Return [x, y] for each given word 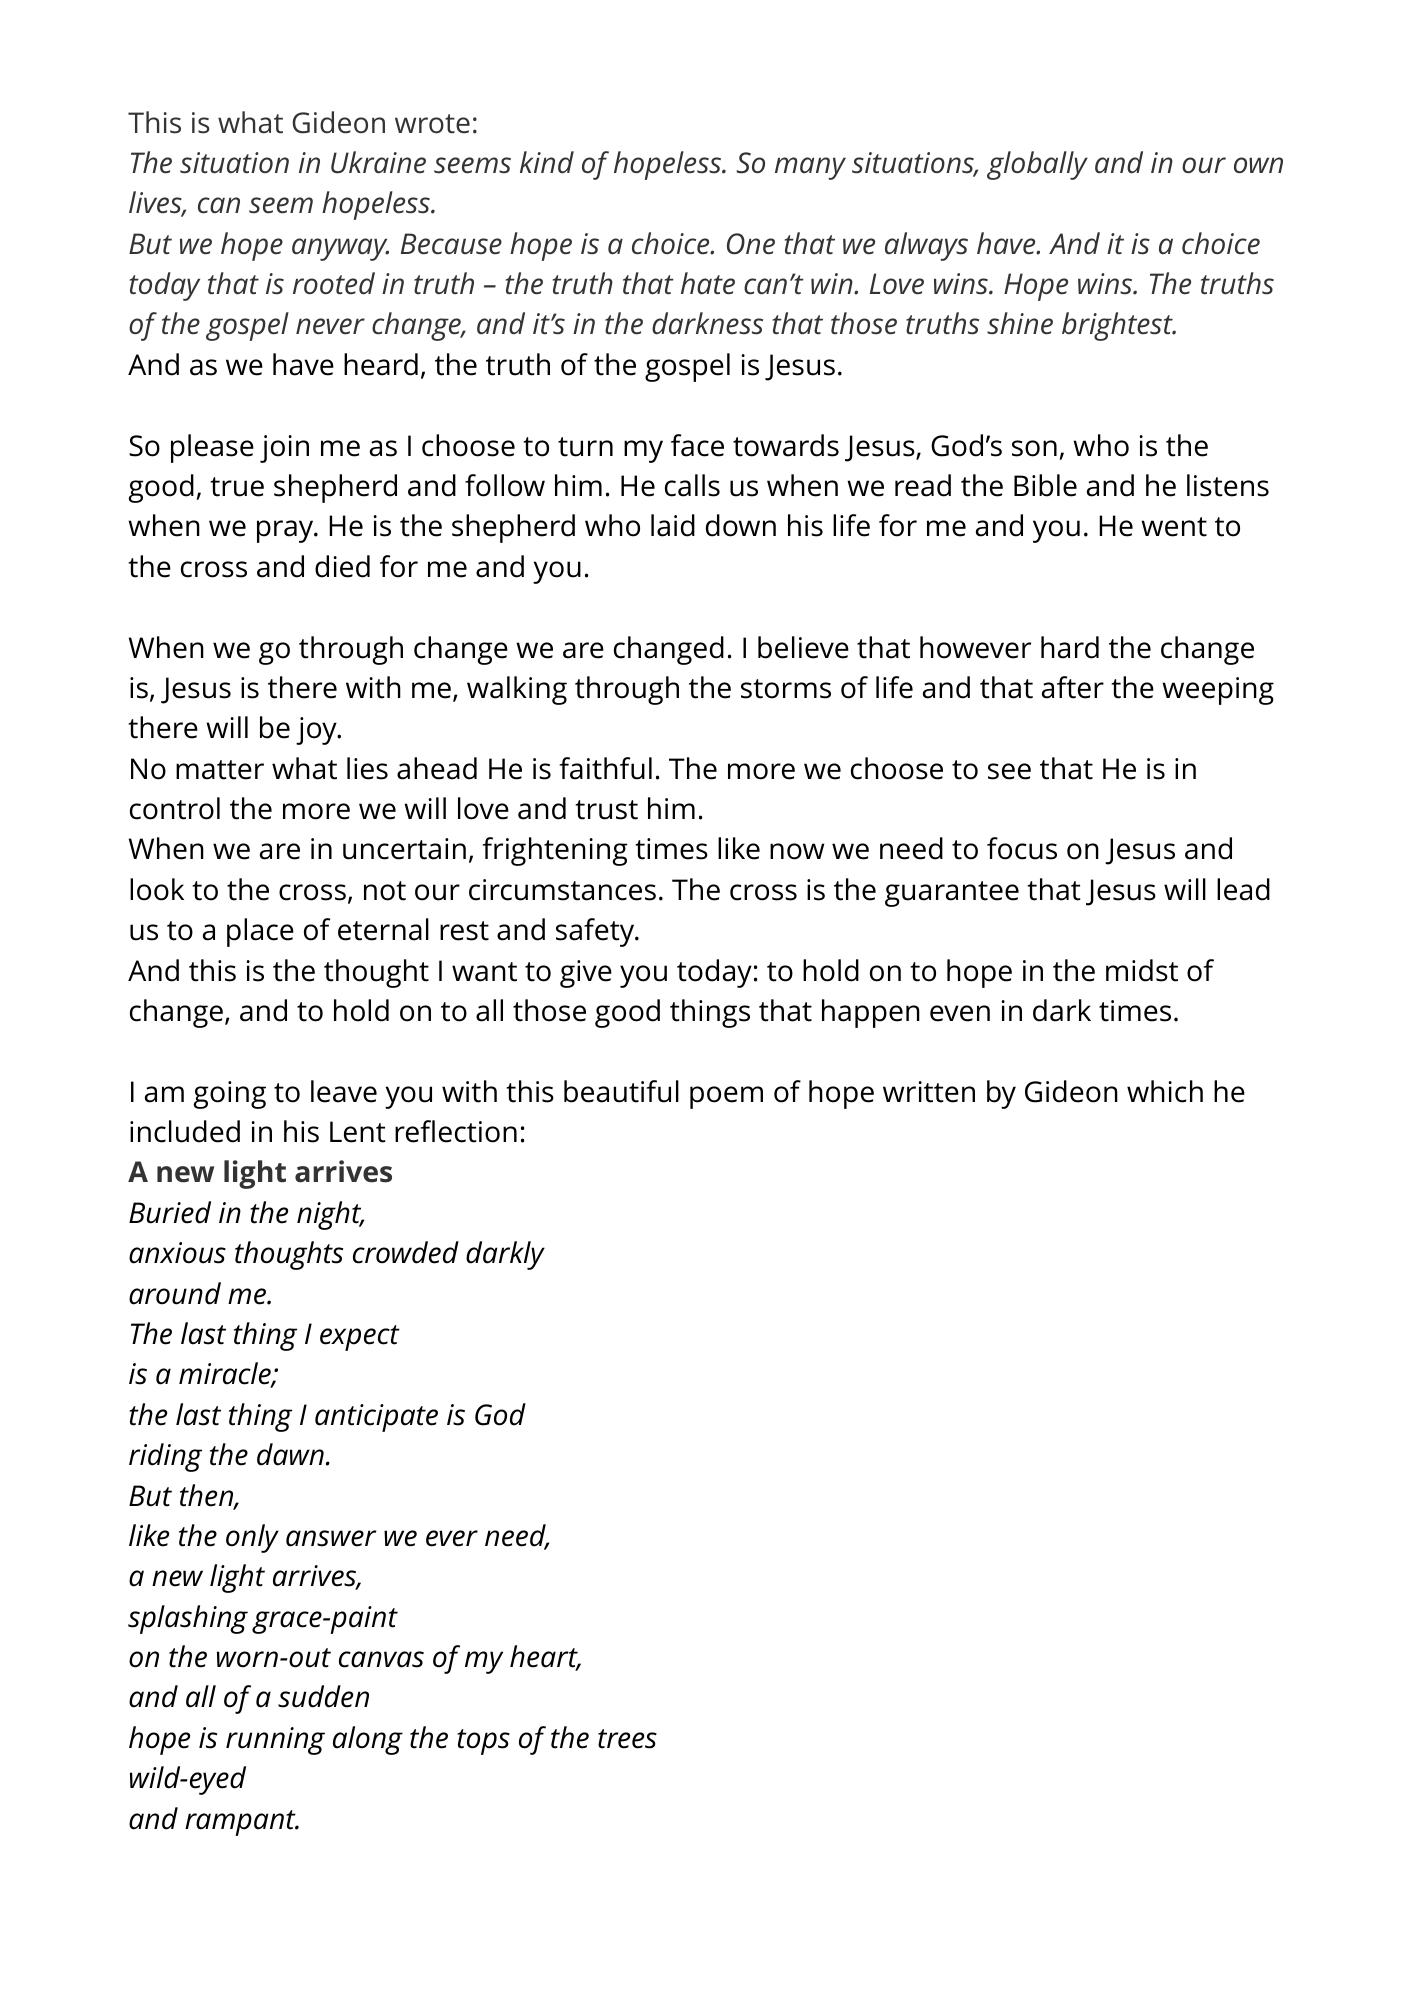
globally [1037, 165]
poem [726, 1097]
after [1073, 687]
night [330, 1215]
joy [317, 731]
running [275, 1741]
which [1165, 1091]
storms [786, 689]
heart [545, 1657]
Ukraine [378, 162]
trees [627, 1739]
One [751, 244]
